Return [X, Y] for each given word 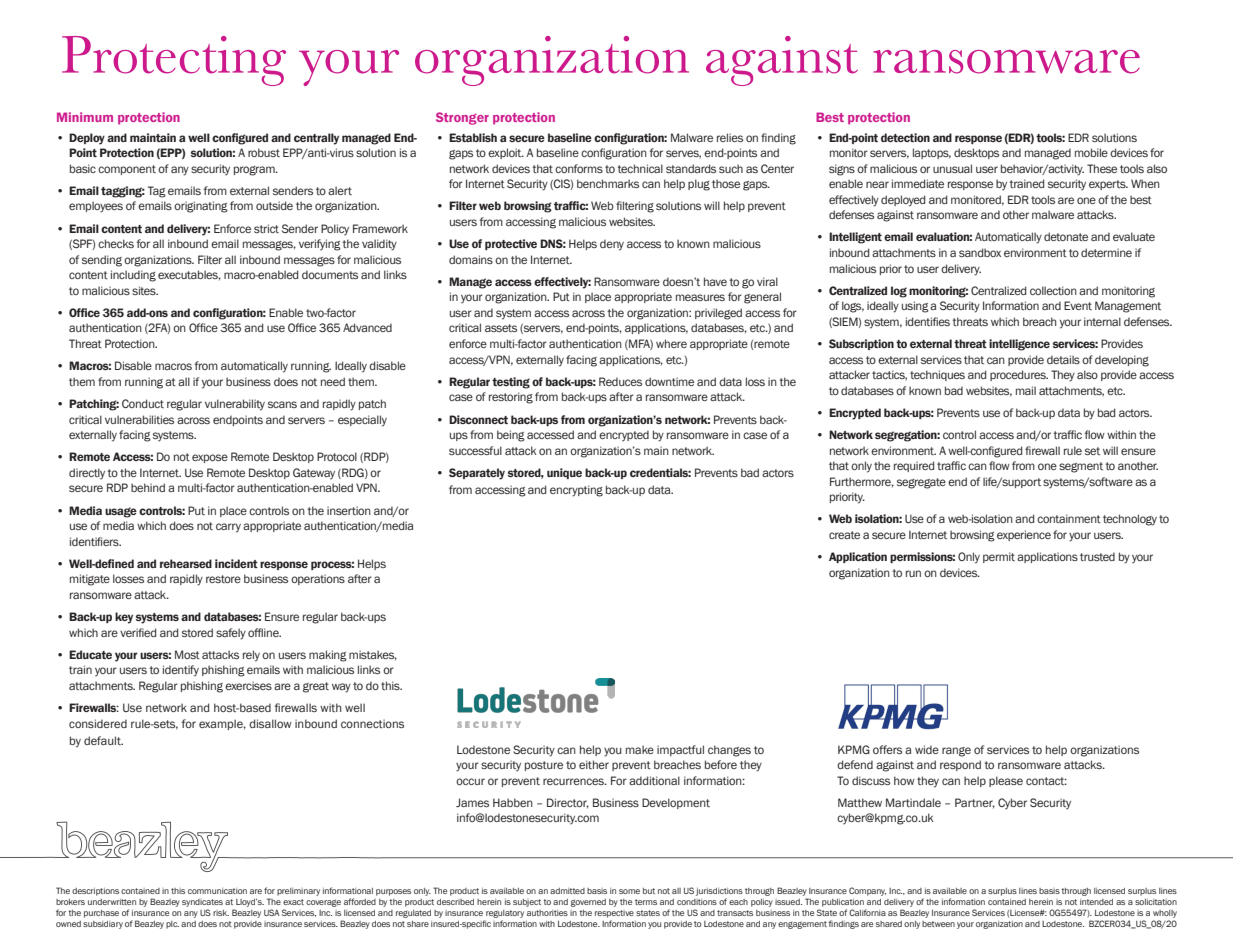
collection [1053, 290]
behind [148, 487]
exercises [248, 685]
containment [1069, 518]
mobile [1091, 152]
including [133, 276]
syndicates [202, 903]
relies [730, 137]
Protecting [174, 61]
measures [700, 297]
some [629, 891]
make [640, 749]
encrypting [576, 491]
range [956, 752]
